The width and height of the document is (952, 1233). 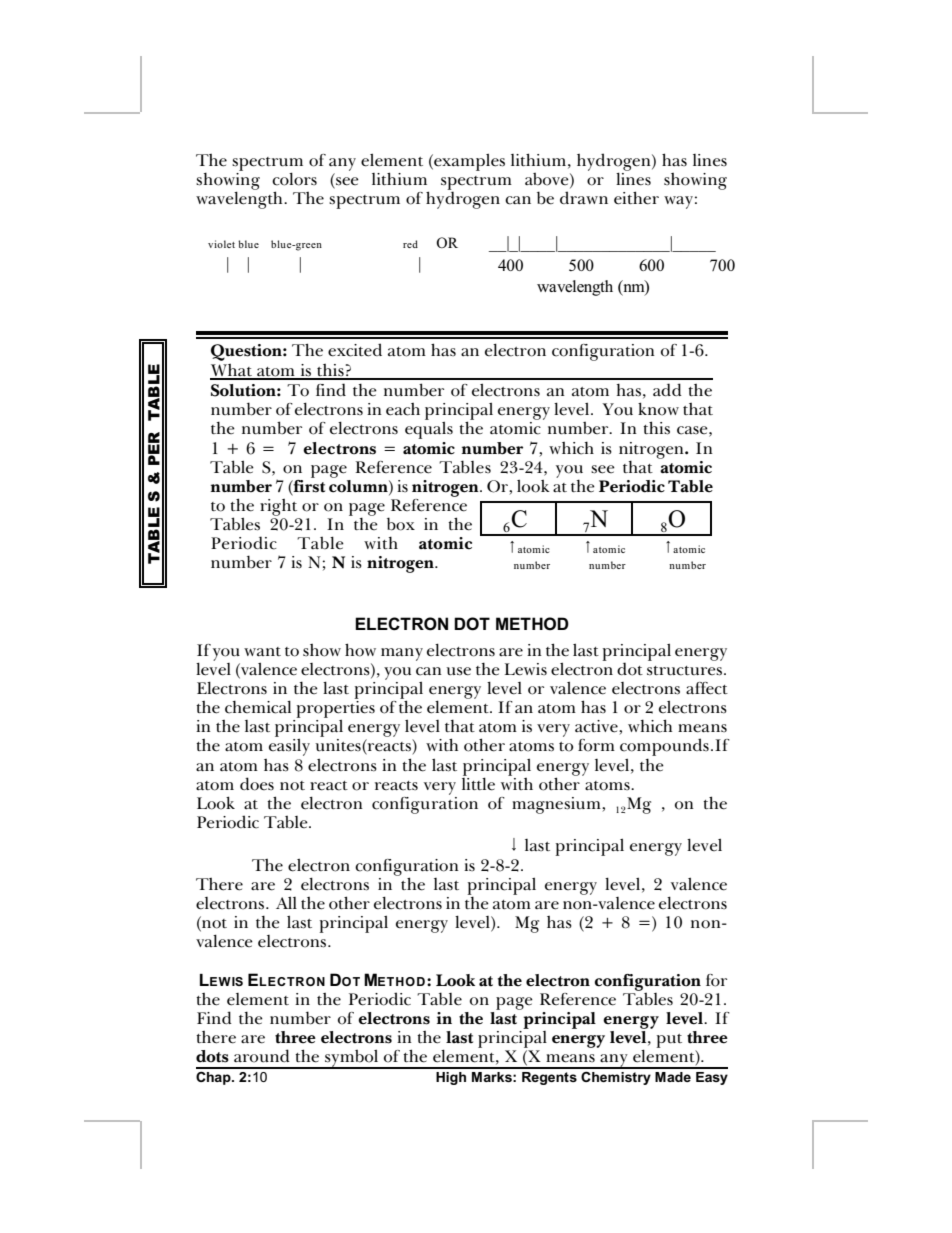 I want to click on structures, so click(x=686, y=671).
